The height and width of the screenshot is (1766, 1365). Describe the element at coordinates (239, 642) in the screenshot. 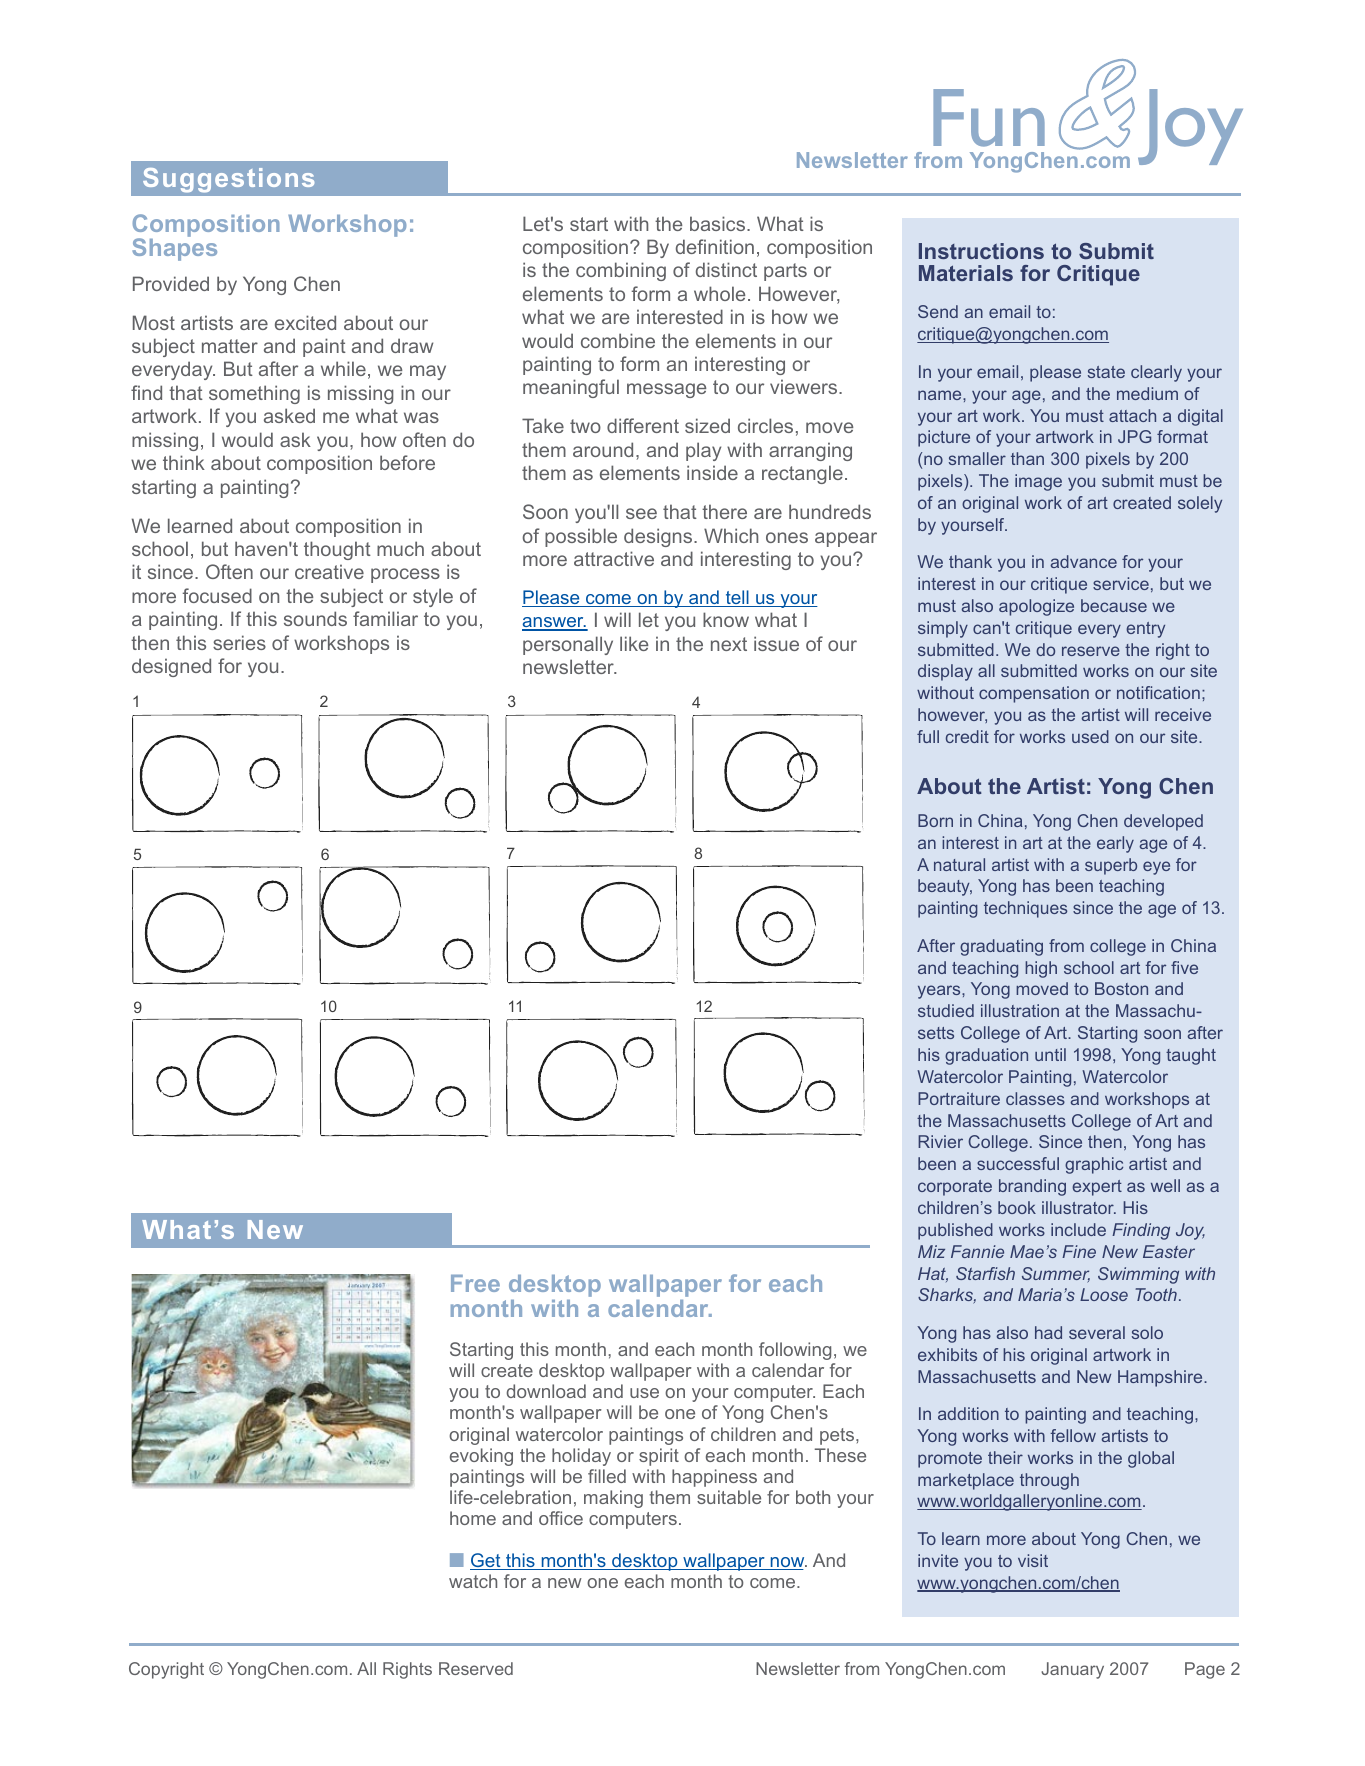

I see `series` at that location.
